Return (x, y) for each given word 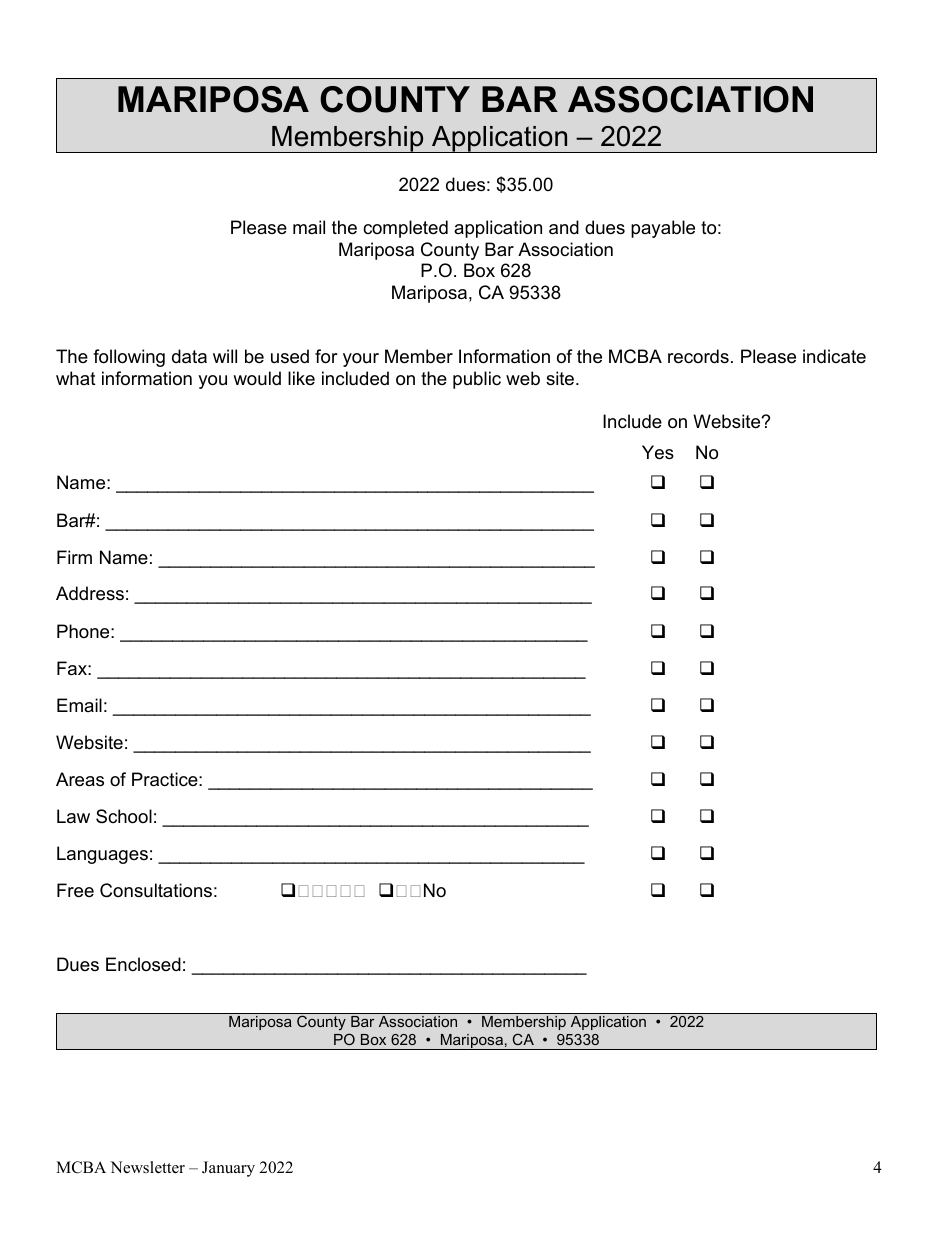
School (124, 816)
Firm (74, 557)
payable (663, 229)
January (228, 1169)
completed (405, 229)
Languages (102, 855)
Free (75, 890)
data (189, 356)
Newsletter (147, 1167)
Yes (658, 452)
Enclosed (143, 964)
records (698, 356)
